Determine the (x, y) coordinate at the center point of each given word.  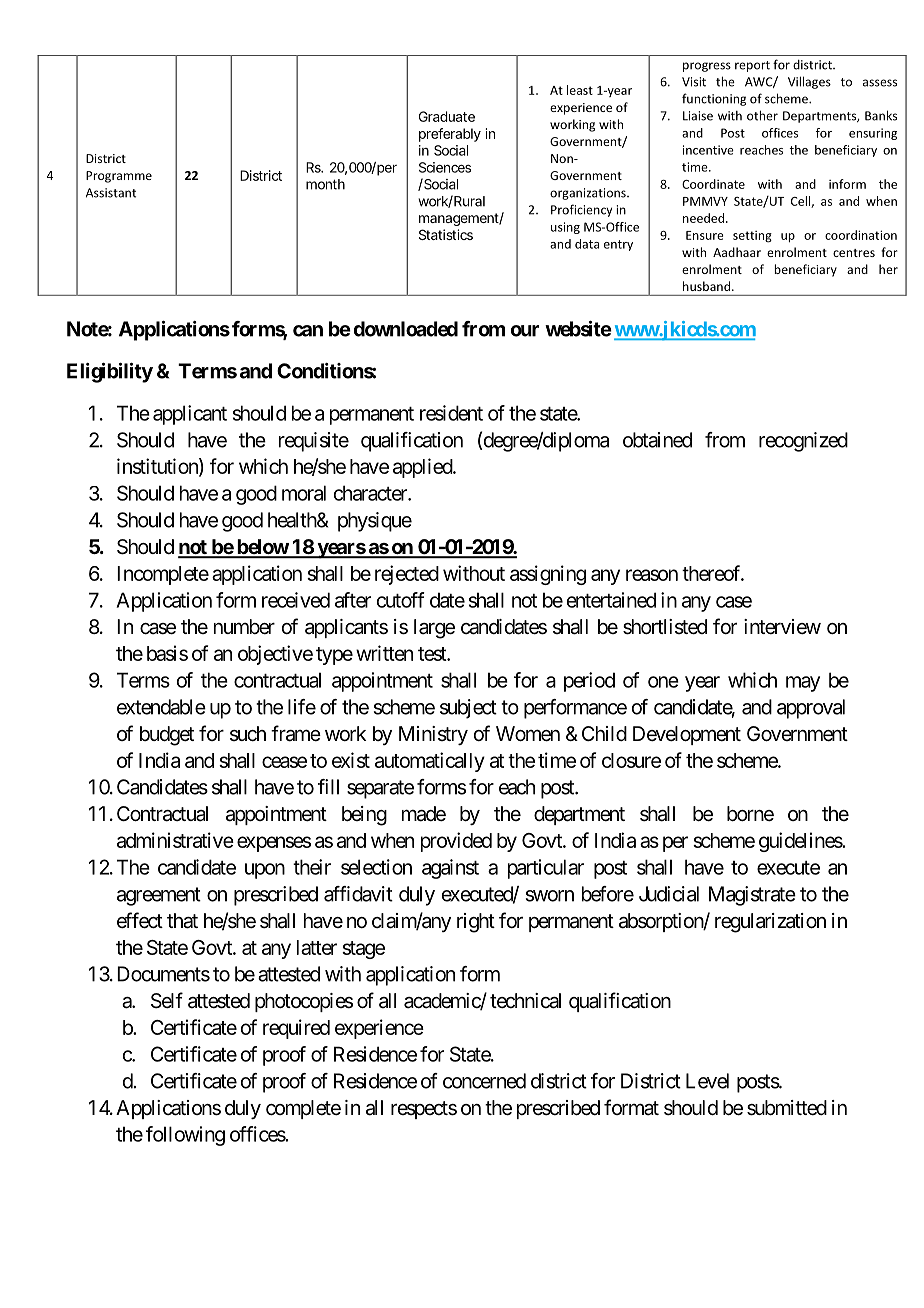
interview (782, 626)
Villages (809, 82)
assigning (548, 575)
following (185, 1136)
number (244, 626)
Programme (119, 177)
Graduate (447, 116)
